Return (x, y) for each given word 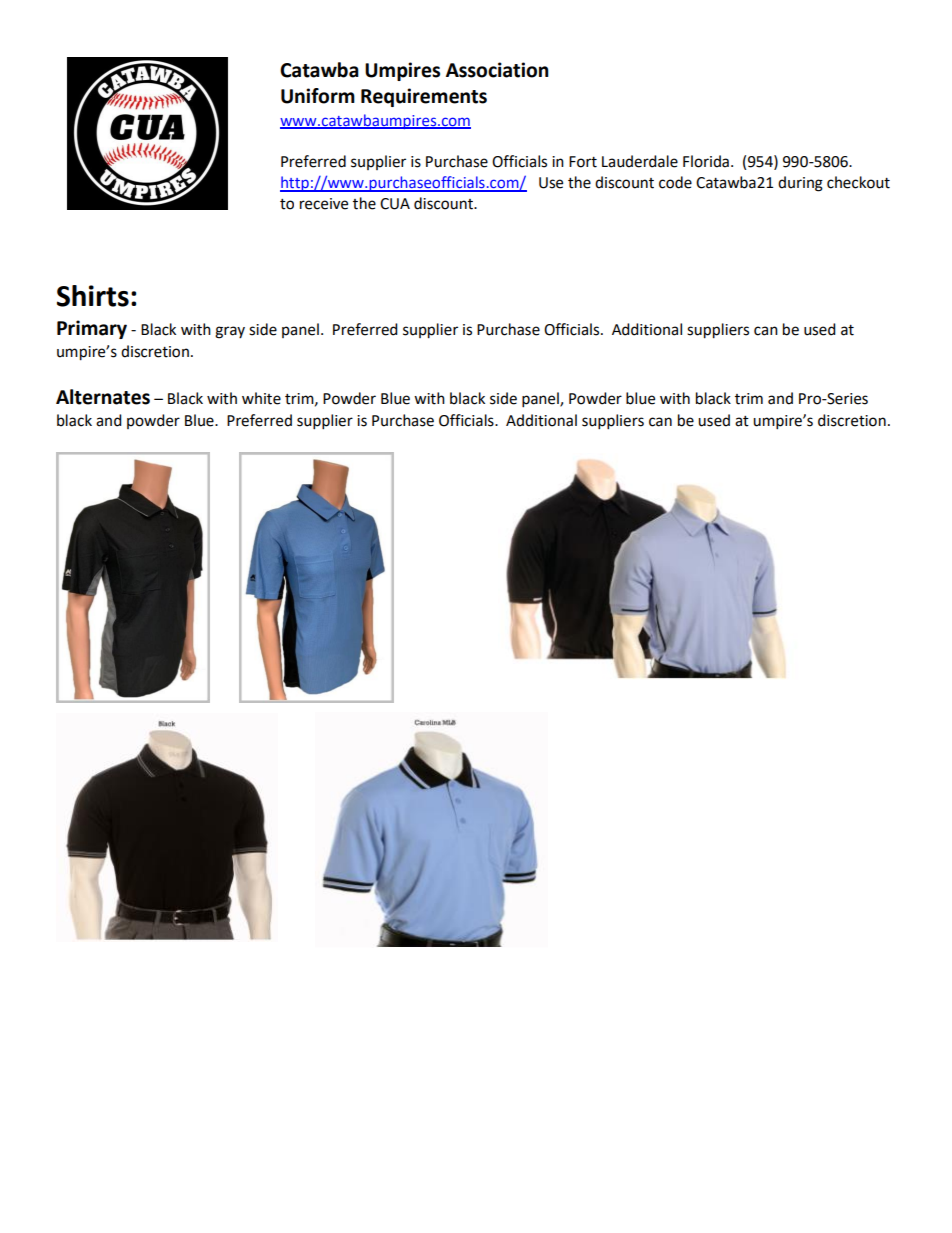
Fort (583, 162)
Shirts (93, 296)
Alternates (103, 397)
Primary (92, 329)
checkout (858, 182)
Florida (706, 161)
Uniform (318, 96)
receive (324, 204)
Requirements (424, 97)
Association (497, 70)
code (675, 182)
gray (230, 332)
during (800, 184)
